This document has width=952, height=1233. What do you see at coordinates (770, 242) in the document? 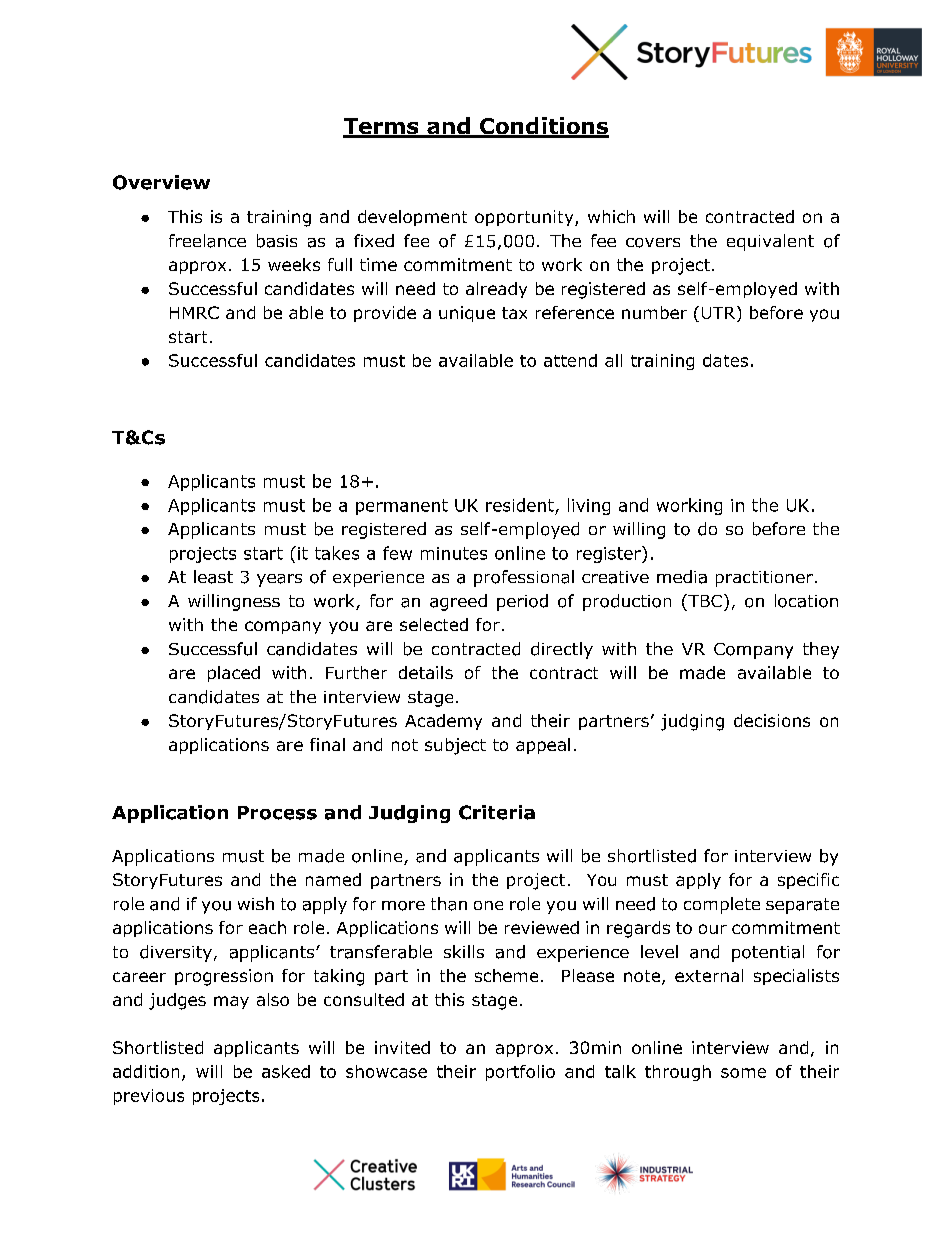
I see `equivalent` at bounding box center [770, 242].
